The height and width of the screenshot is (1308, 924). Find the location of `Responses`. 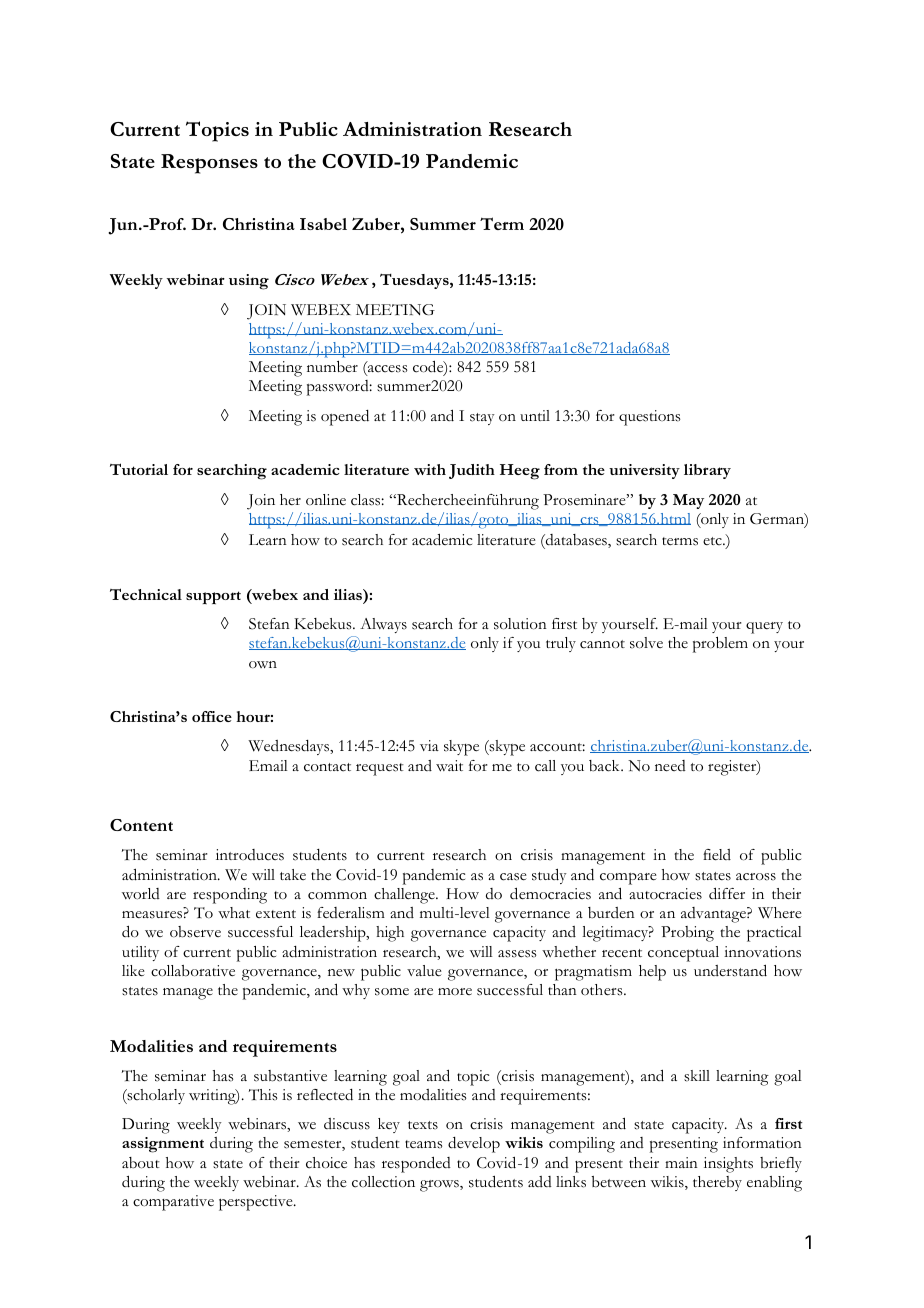

Responses is located at coordinates (209, 164).
